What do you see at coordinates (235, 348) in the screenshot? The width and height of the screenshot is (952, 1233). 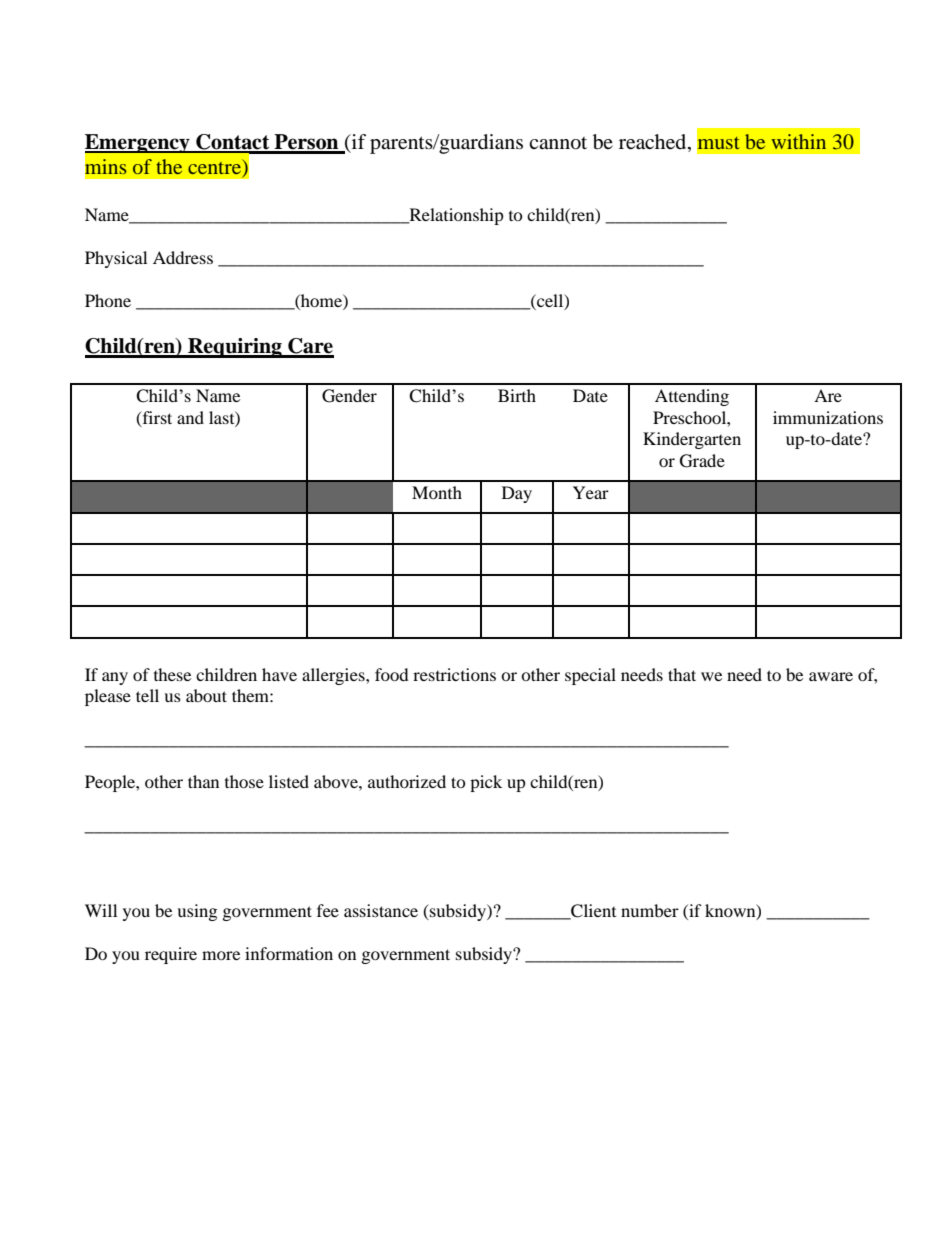 I see `Requiring` at bounding box center [235, 348].
